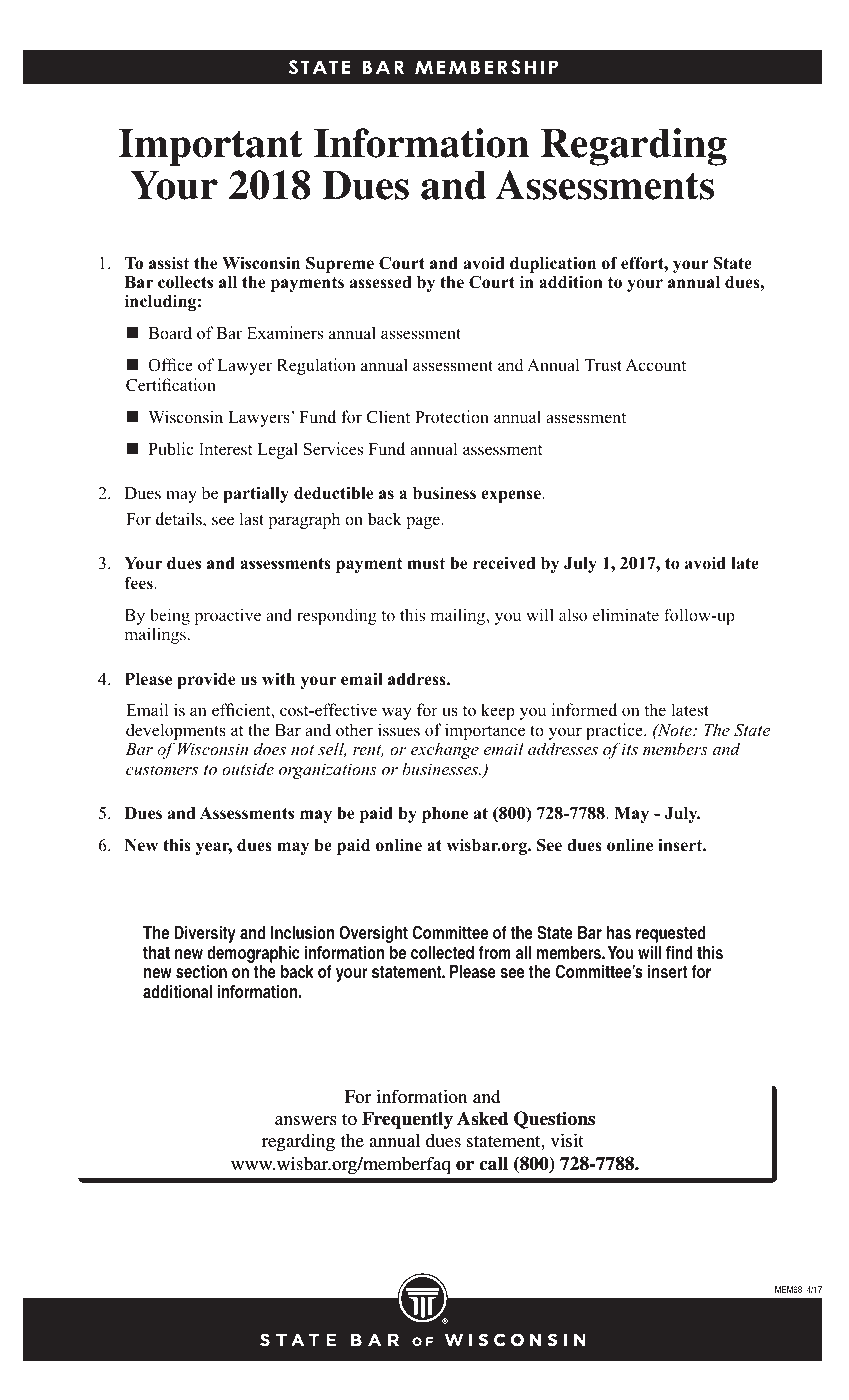 This screenshot has height=1400, width=849. What do you see at coordinates (305, 1120) in the screenshot?
I see `answers` at bounding box center [305, 1120].
